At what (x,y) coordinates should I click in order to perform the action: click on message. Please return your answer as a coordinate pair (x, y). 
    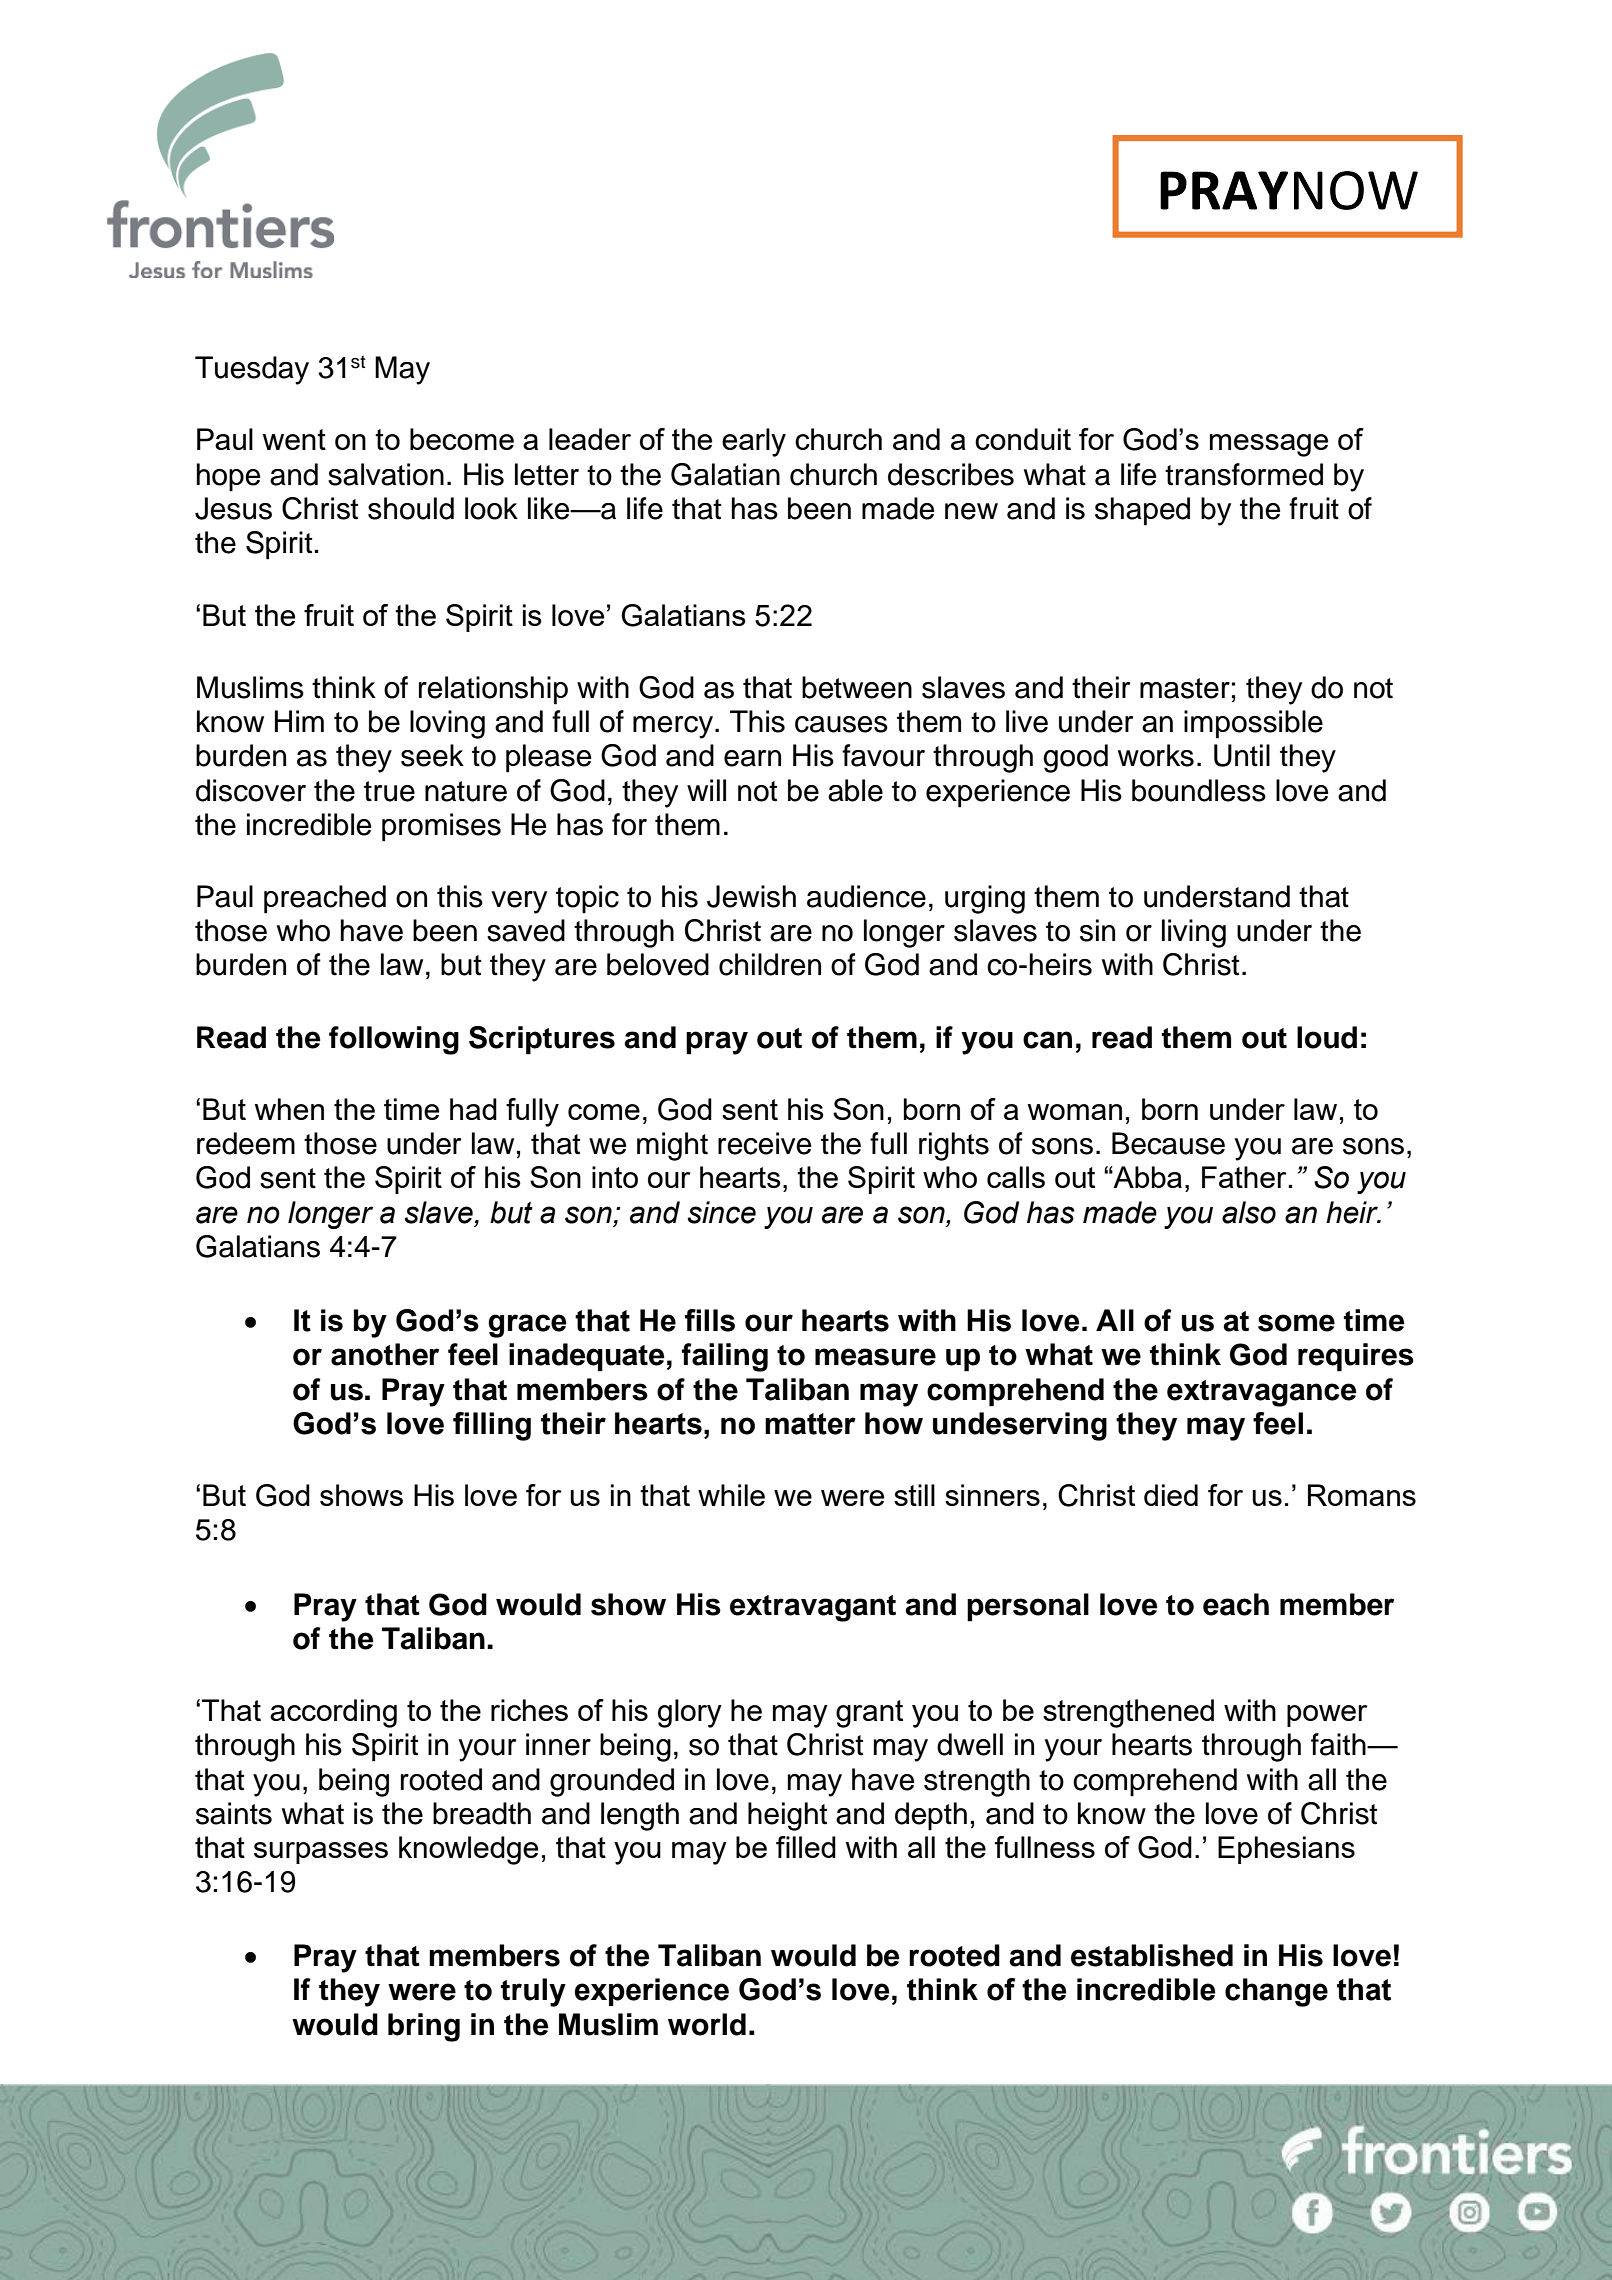
    Looking at the image, I should click on (1269, 445).
